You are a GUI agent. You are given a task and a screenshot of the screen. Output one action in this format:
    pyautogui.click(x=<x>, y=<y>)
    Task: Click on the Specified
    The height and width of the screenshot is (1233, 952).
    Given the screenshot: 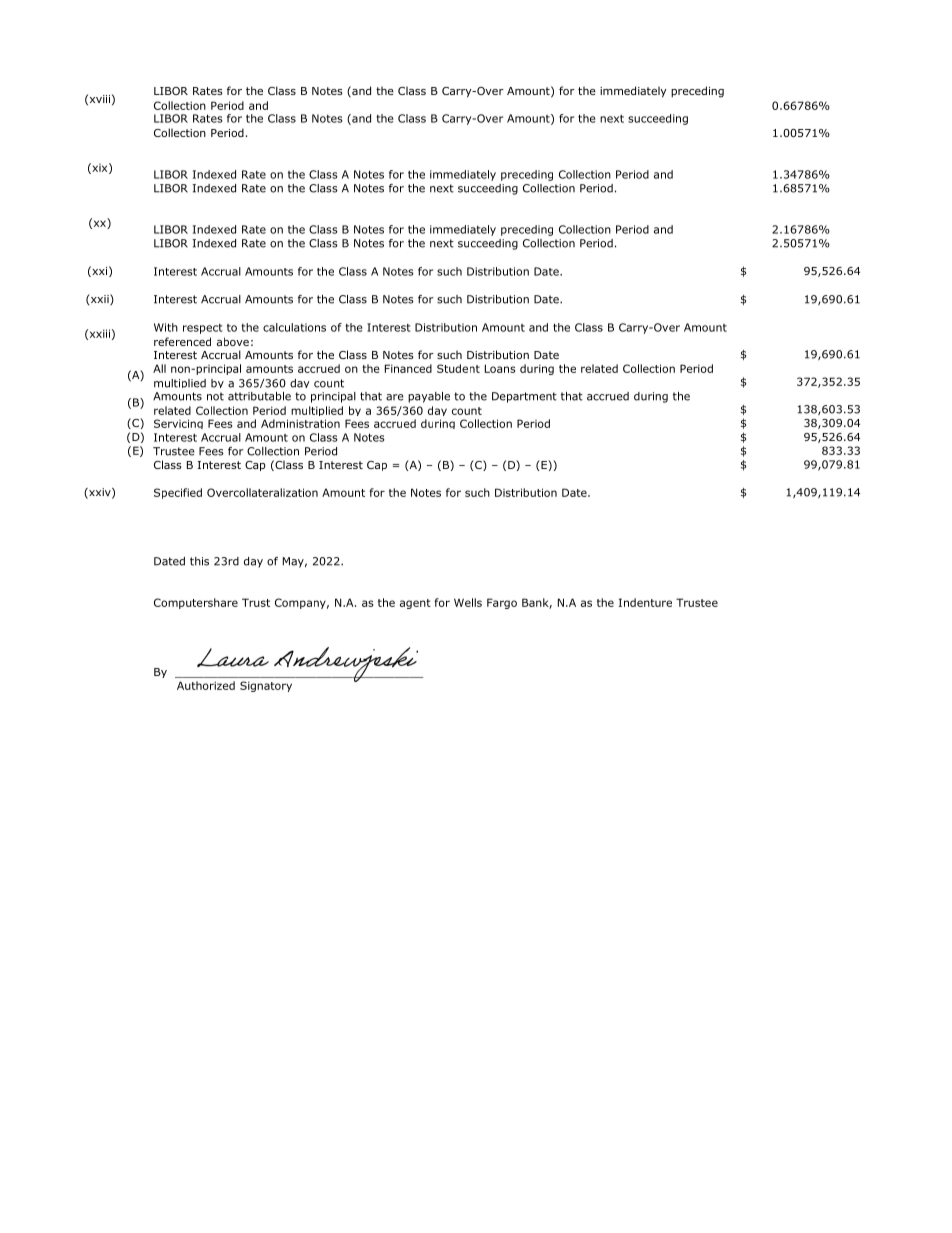 What is the action you would take?
    pyautogui.click(x=178, y=493)
